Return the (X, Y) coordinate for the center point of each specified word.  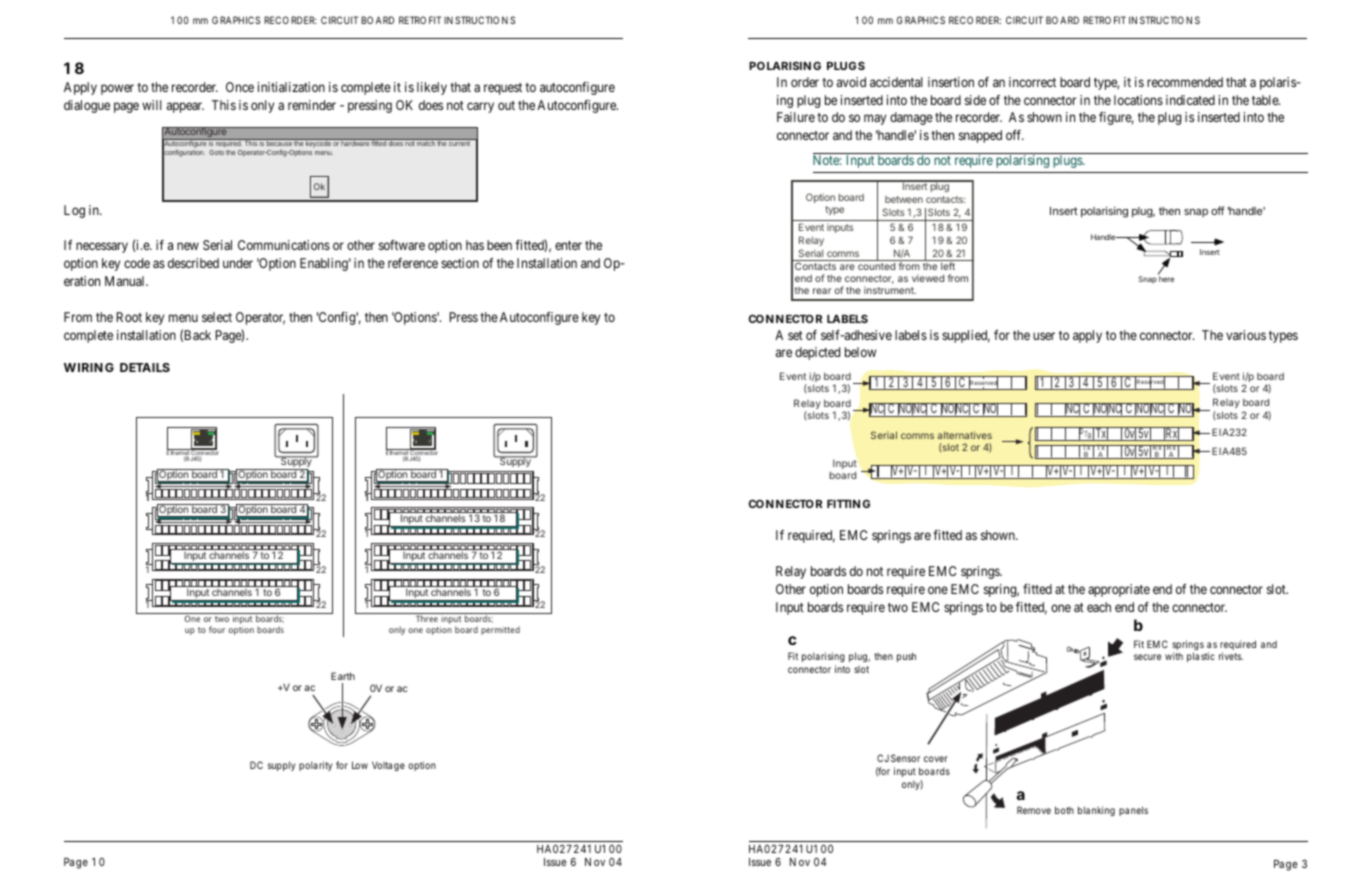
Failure (796, 117)
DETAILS (145, 367)
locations (1138, 100)
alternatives (964, 435)
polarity (316, 766)
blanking (1096, 811)
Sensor (905, 758)
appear (185, 107)
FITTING (848, 503)
